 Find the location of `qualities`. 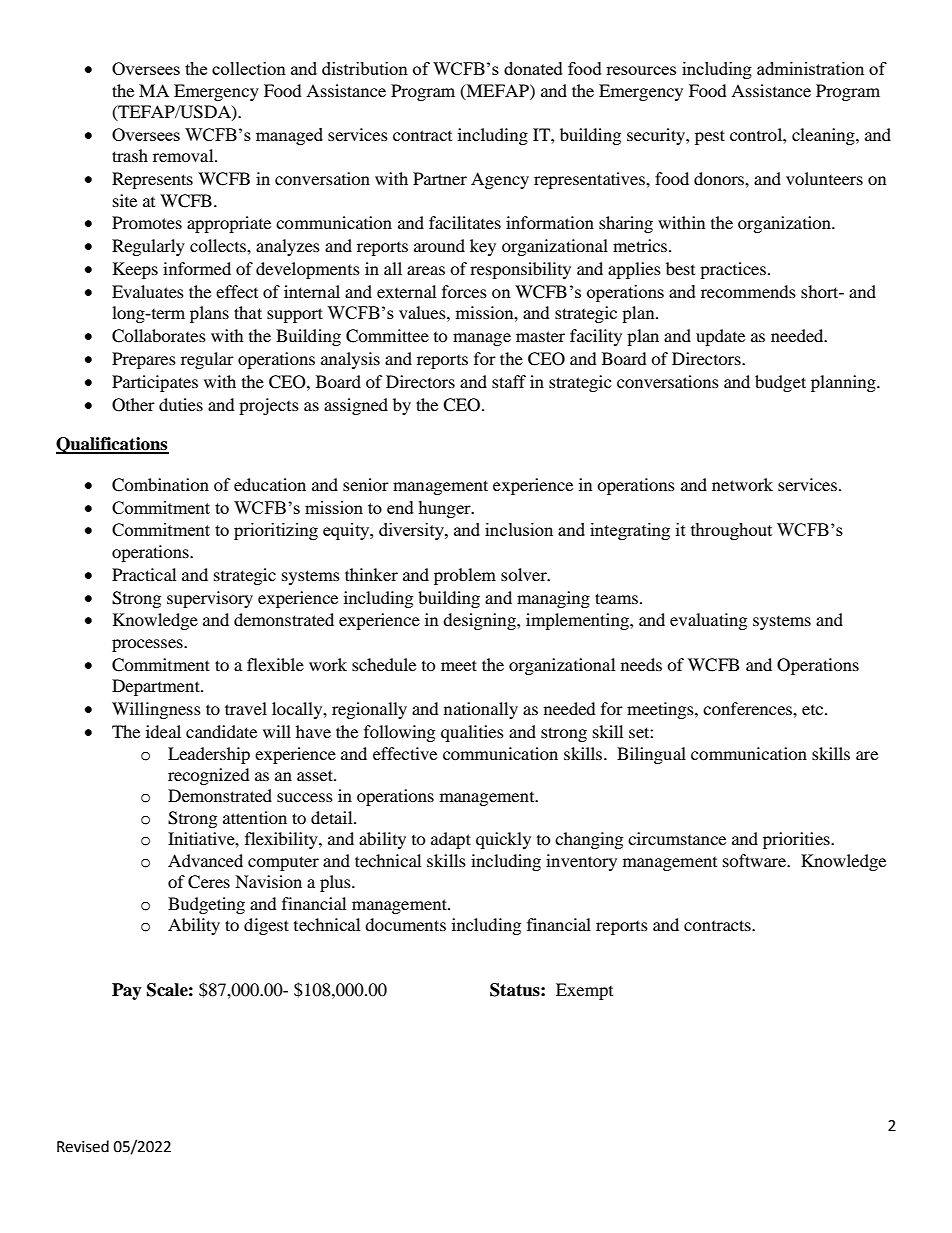

qualities is located at coordinates (472, 733).
